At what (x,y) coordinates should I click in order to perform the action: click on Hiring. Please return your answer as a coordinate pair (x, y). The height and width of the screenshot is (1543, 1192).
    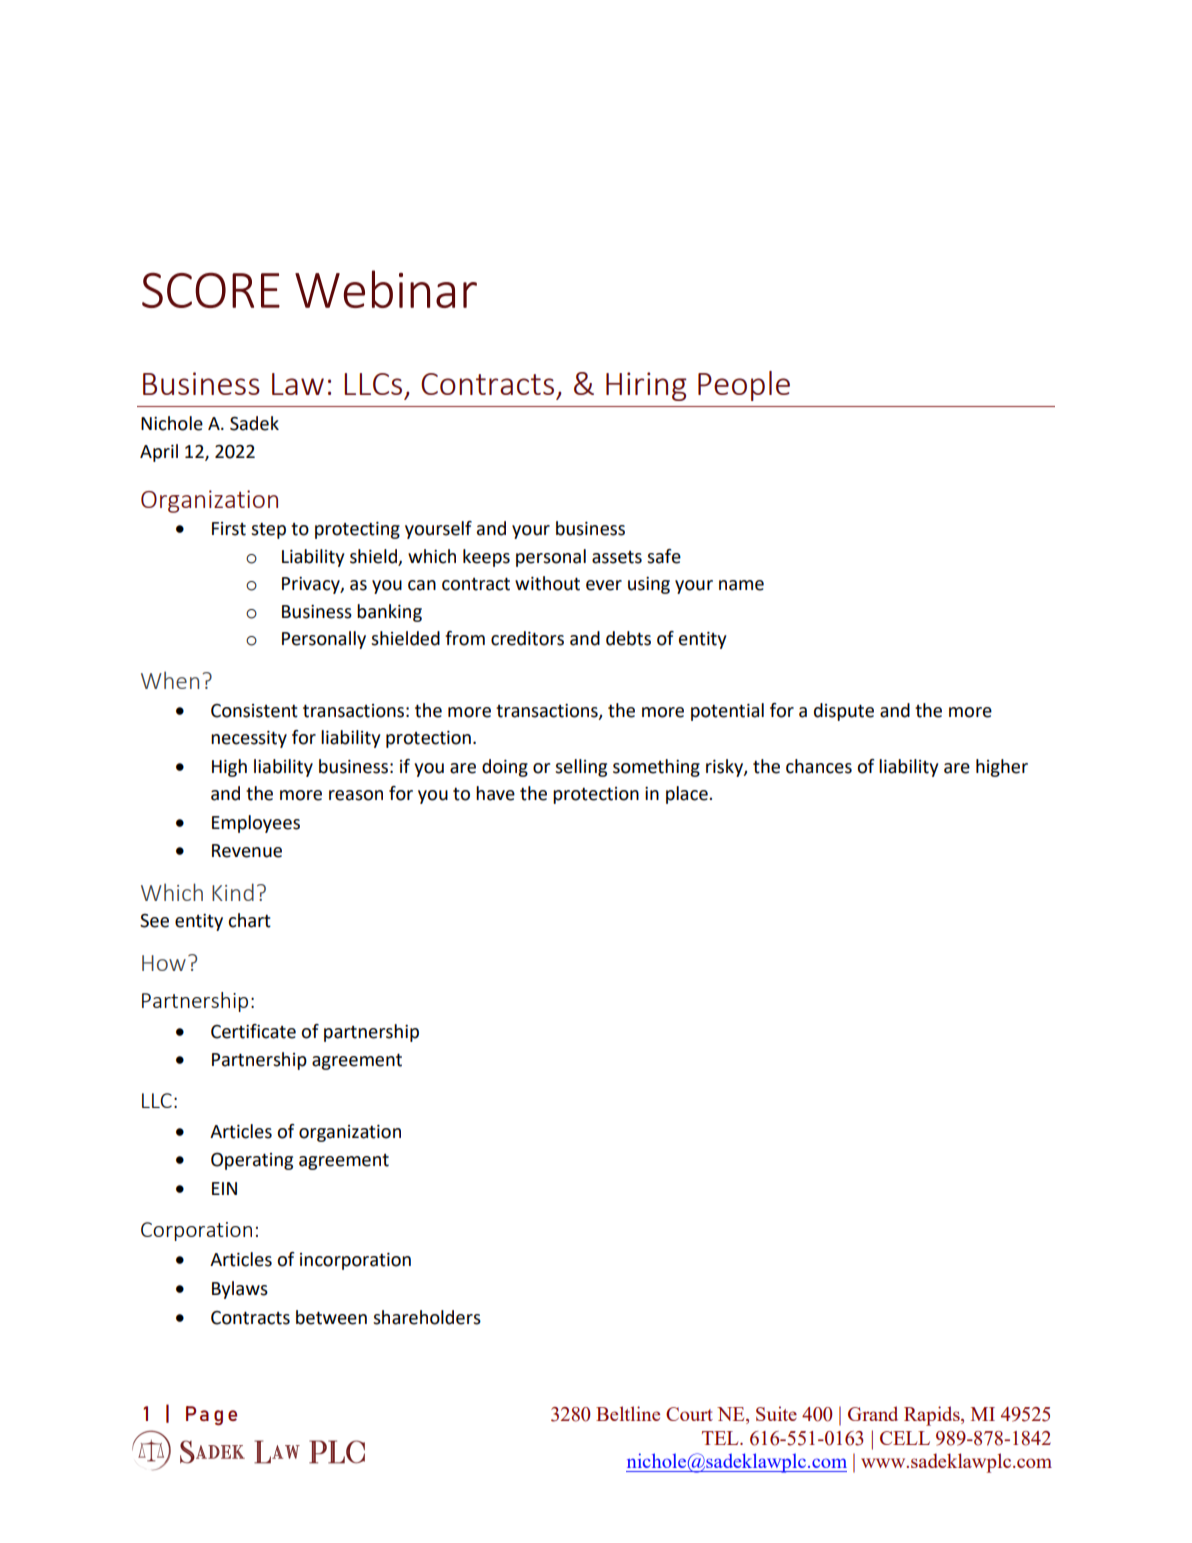
    Looking at the image, I should click on (646, 386).
